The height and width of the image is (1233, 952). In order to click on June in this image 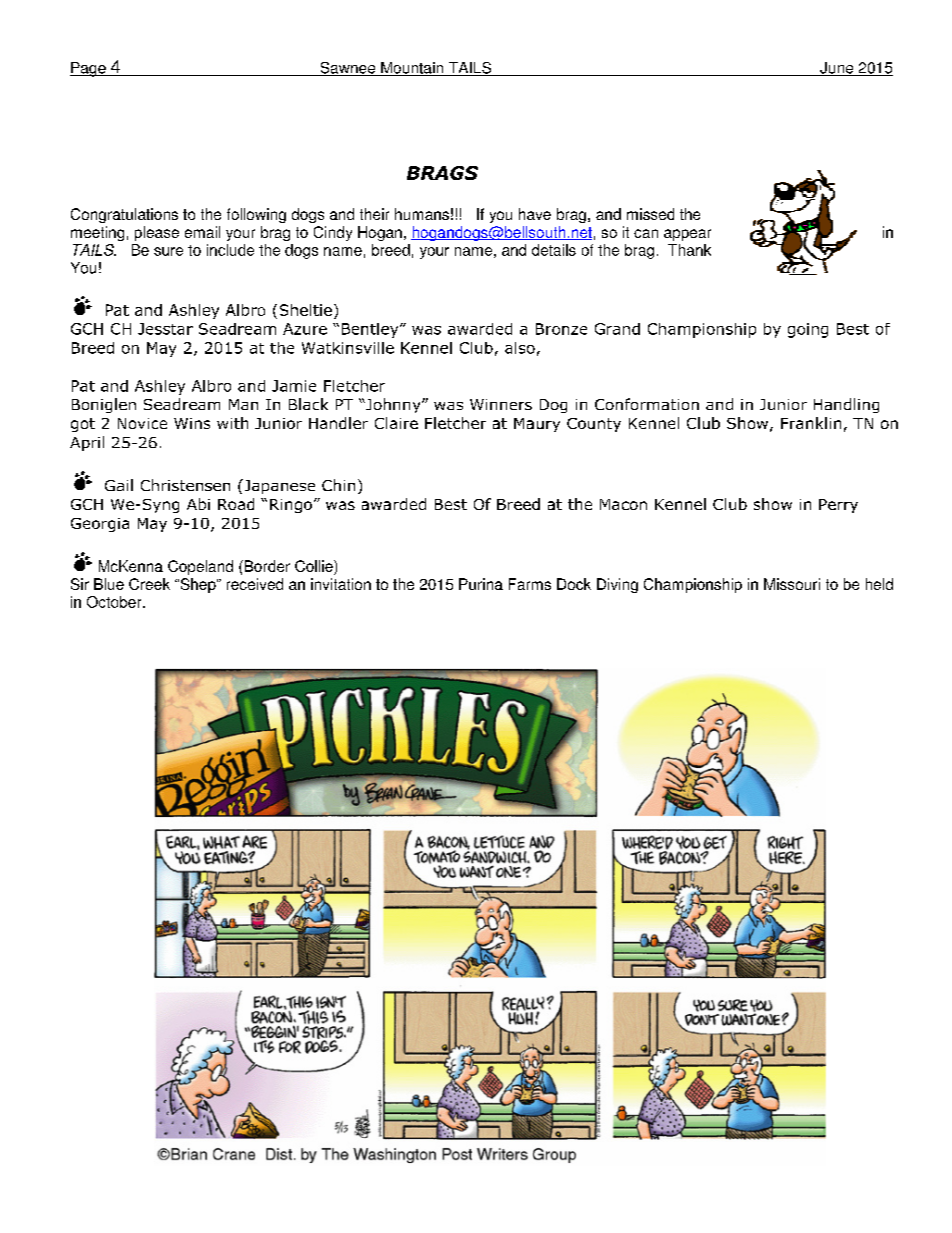, I will do `click(837, 69)`.
